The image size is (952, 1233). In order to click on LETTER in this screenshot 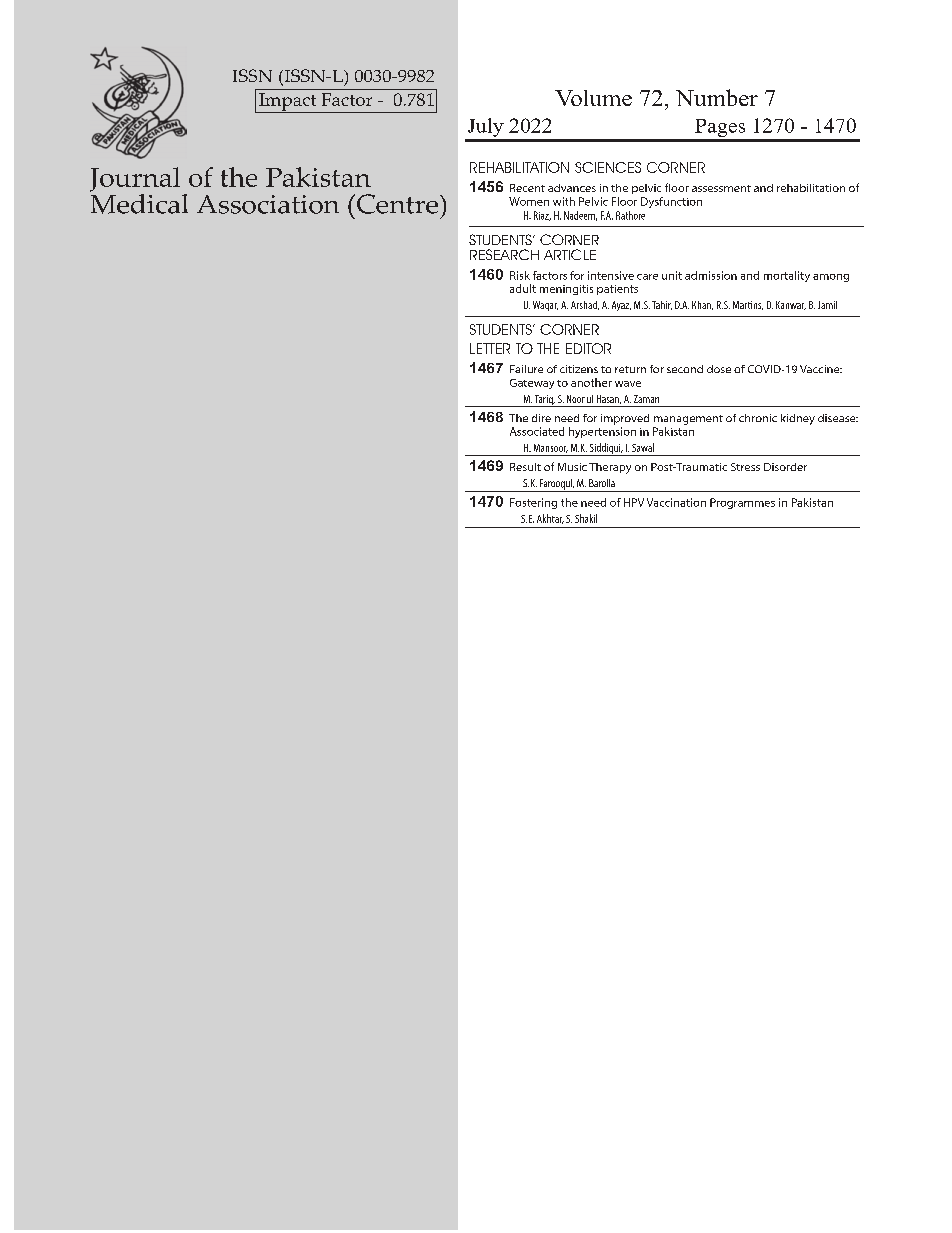, I will do `click(490, 348)`.
